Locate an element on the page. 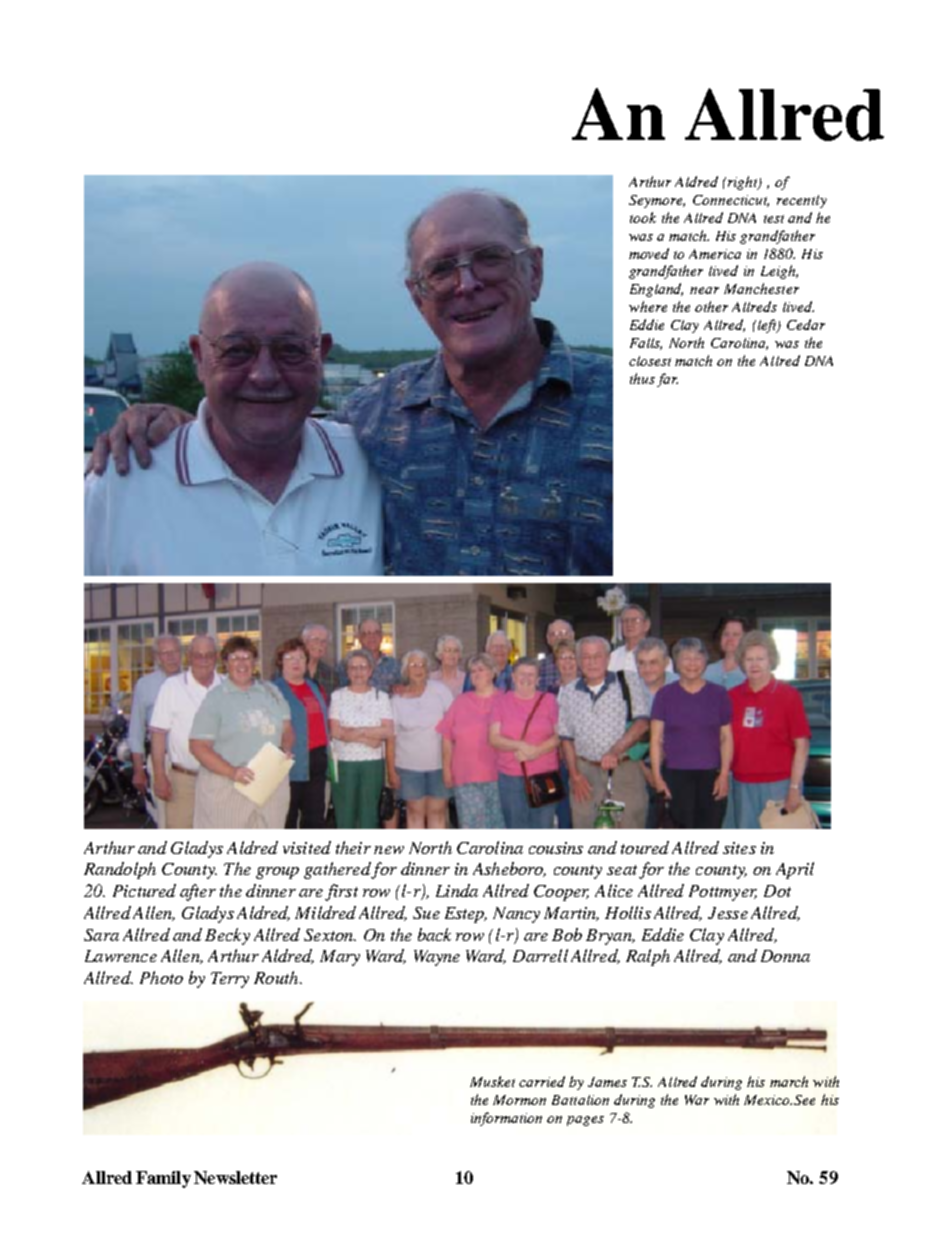  took is located at coordinates (643, 217).
